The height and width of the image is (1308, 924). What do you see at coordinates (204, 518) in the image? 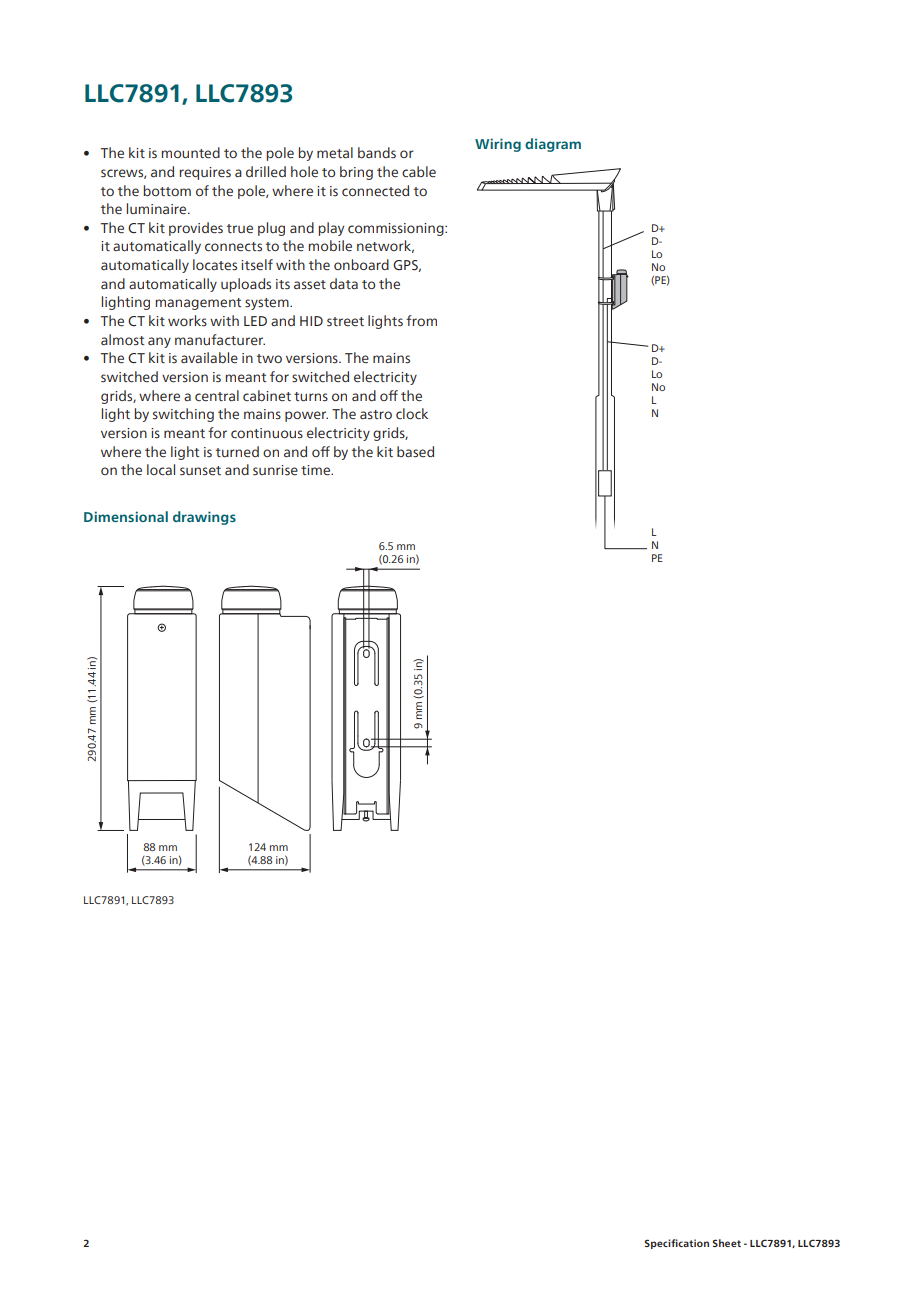
I see `drawings` at bounding box center [204, 518].
